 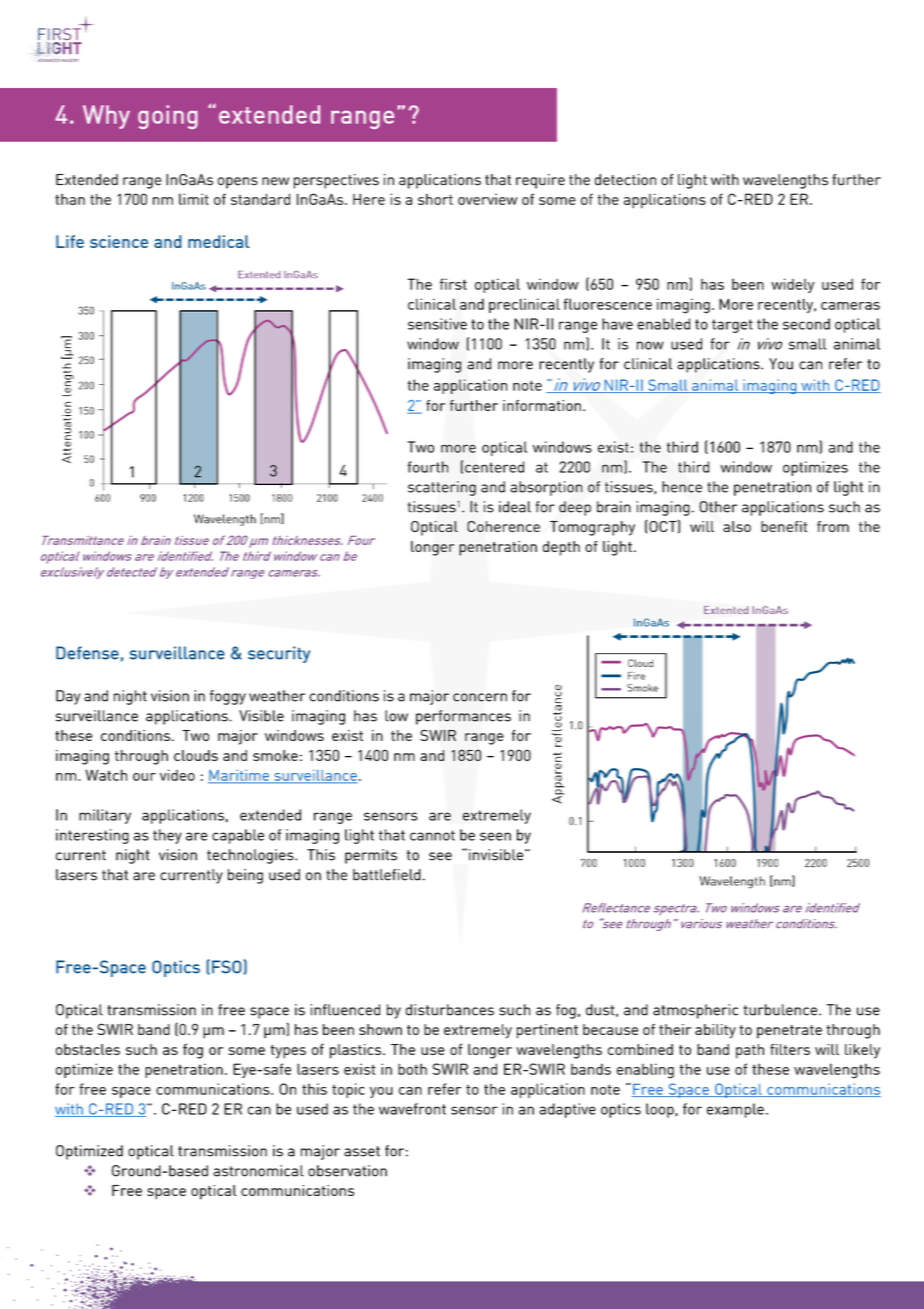 What do you see at coordinates (784, 526) in the screenshot?
I see `benefit` at bounding box center [784, 526].
